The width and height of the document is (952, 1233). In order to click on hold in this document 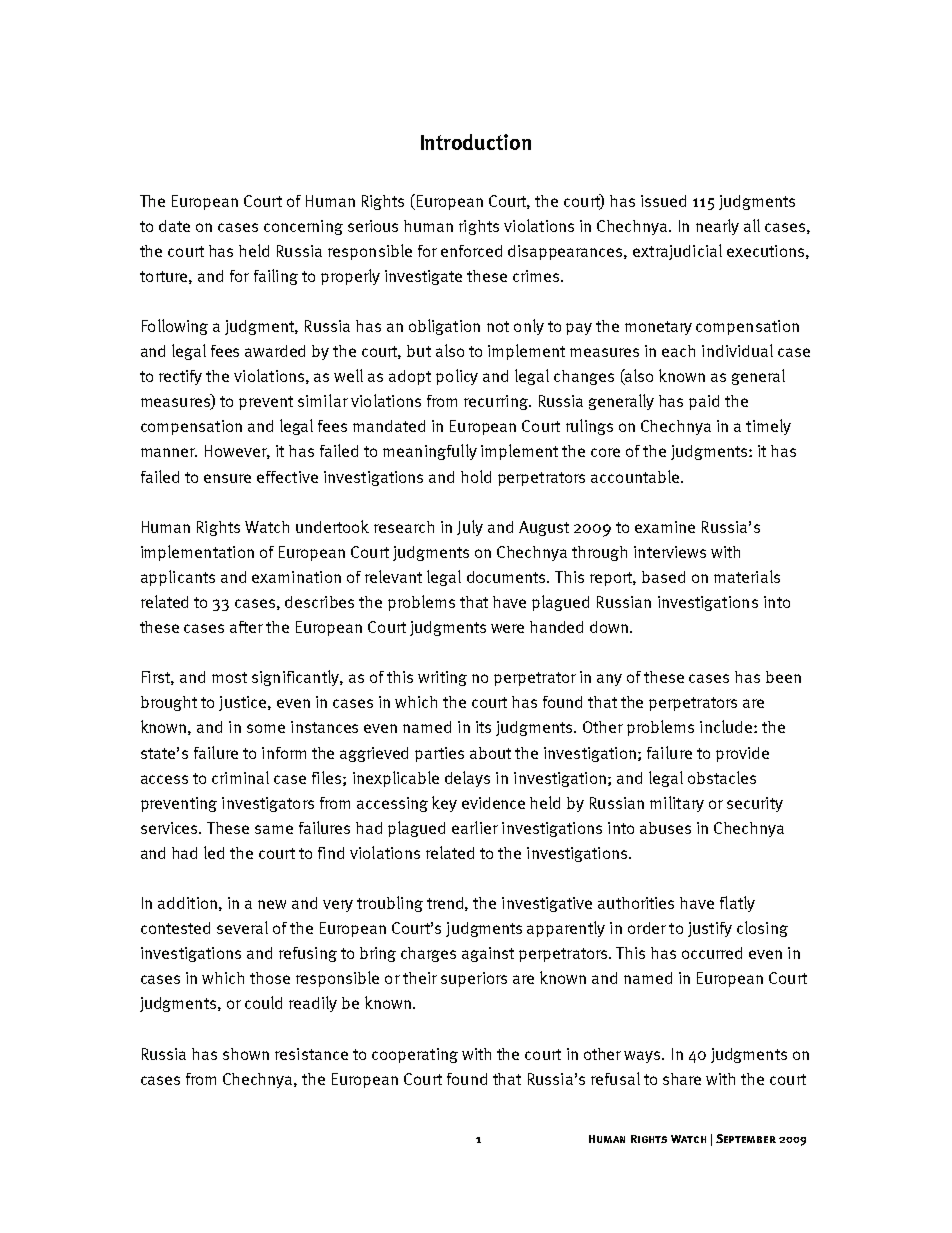, I will do `click(476, 476)`.
